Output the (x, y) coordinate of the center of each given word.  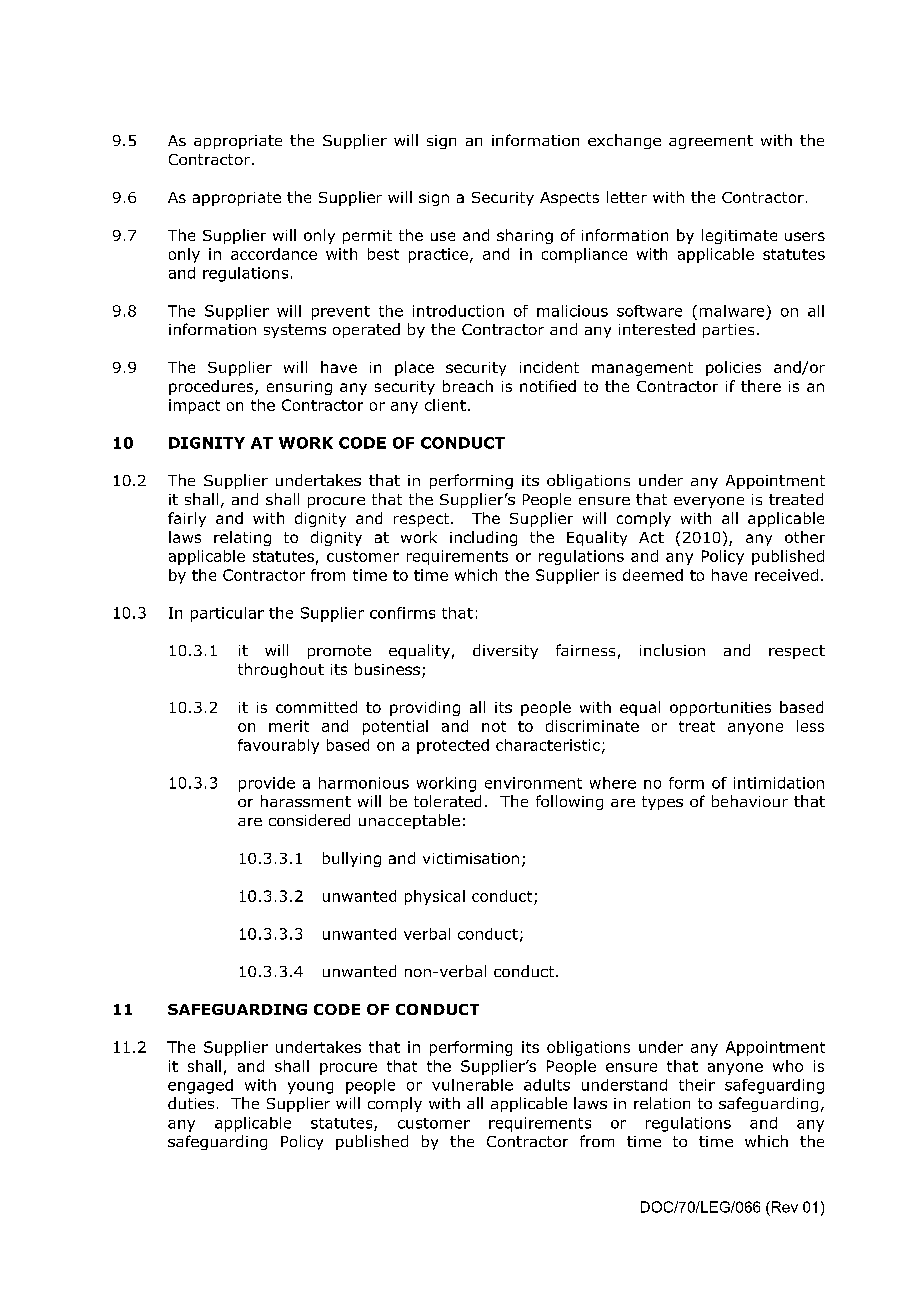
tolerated (447, 801)
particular (227, 614)
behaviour (750, 801)
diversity (505, 651)
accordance (274, 254)
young (310, 1088)
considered (309, 820)
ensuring (299, 388)
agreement (711, 142)
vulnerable (472, 1085)
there (761, 386)
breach (468, 386)
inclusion (672, 650)
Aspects (569, 199)
